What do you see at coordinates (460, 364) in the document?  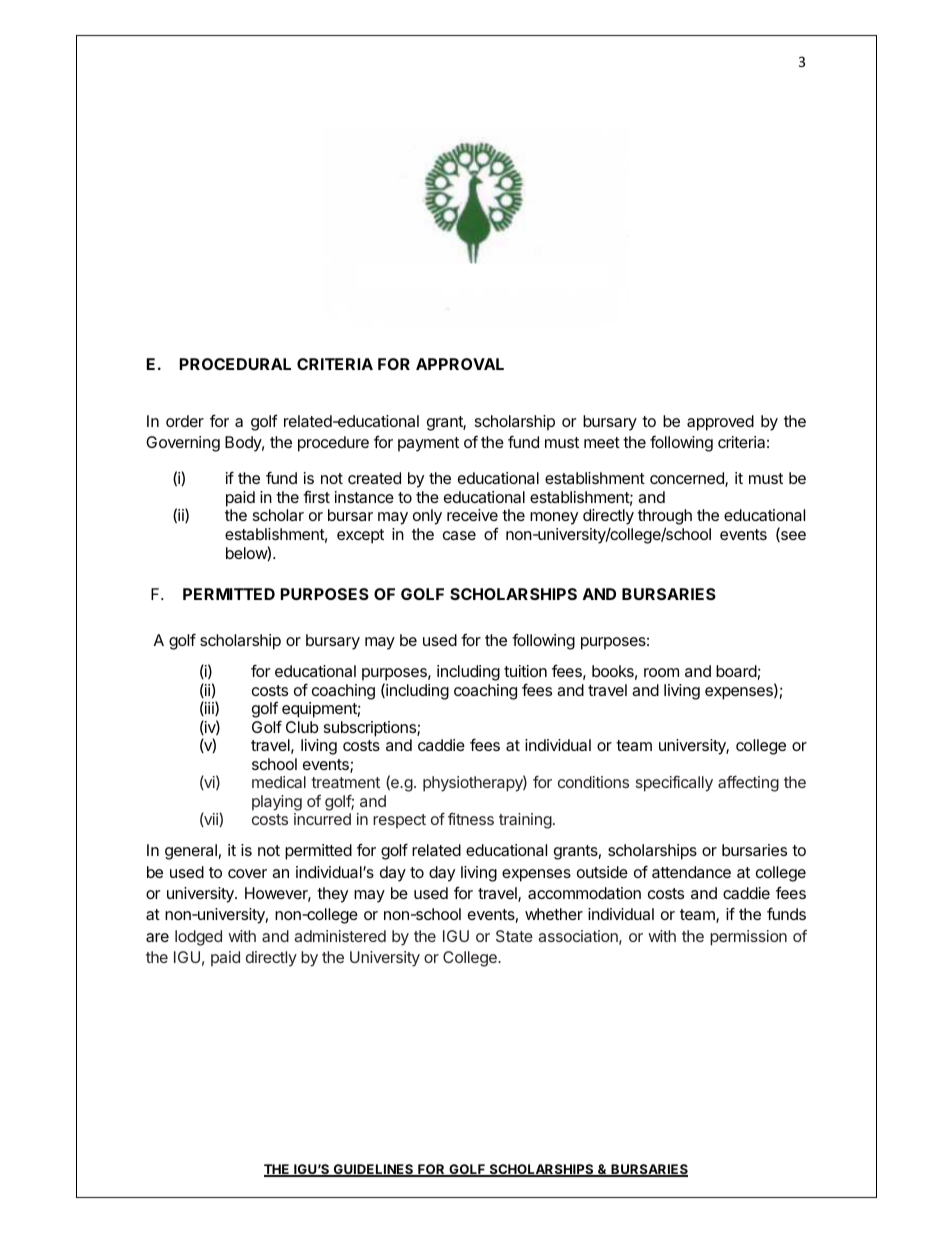 I see `APPROVAL` at bounding box center [460, 364].
